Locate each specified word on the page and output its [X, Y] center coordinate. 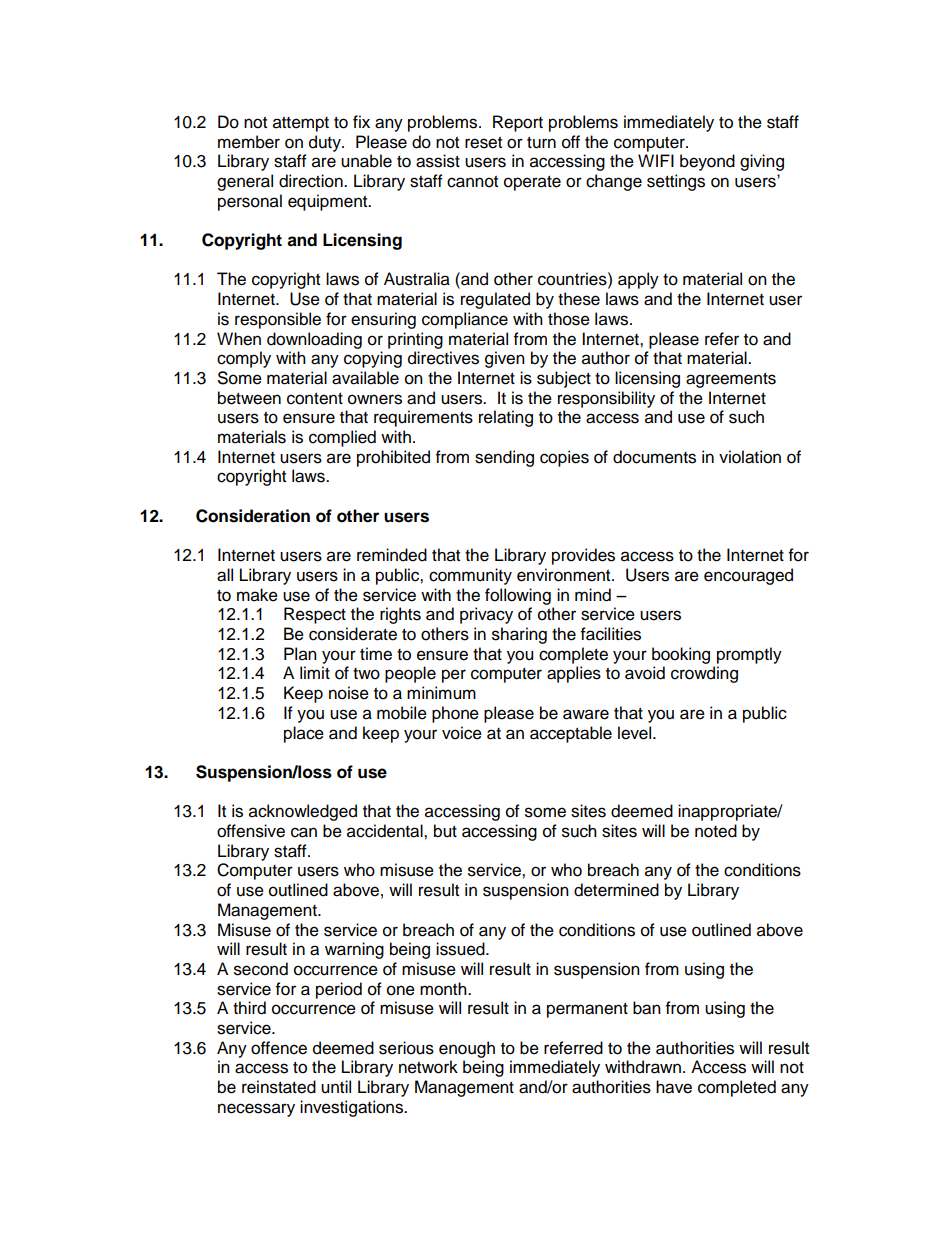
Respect [315, 615]
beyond [707, 162]
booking [681, 655]
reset [483, 143]
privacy [486, 615]
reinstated [279, 1087]
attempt [301, 124]
